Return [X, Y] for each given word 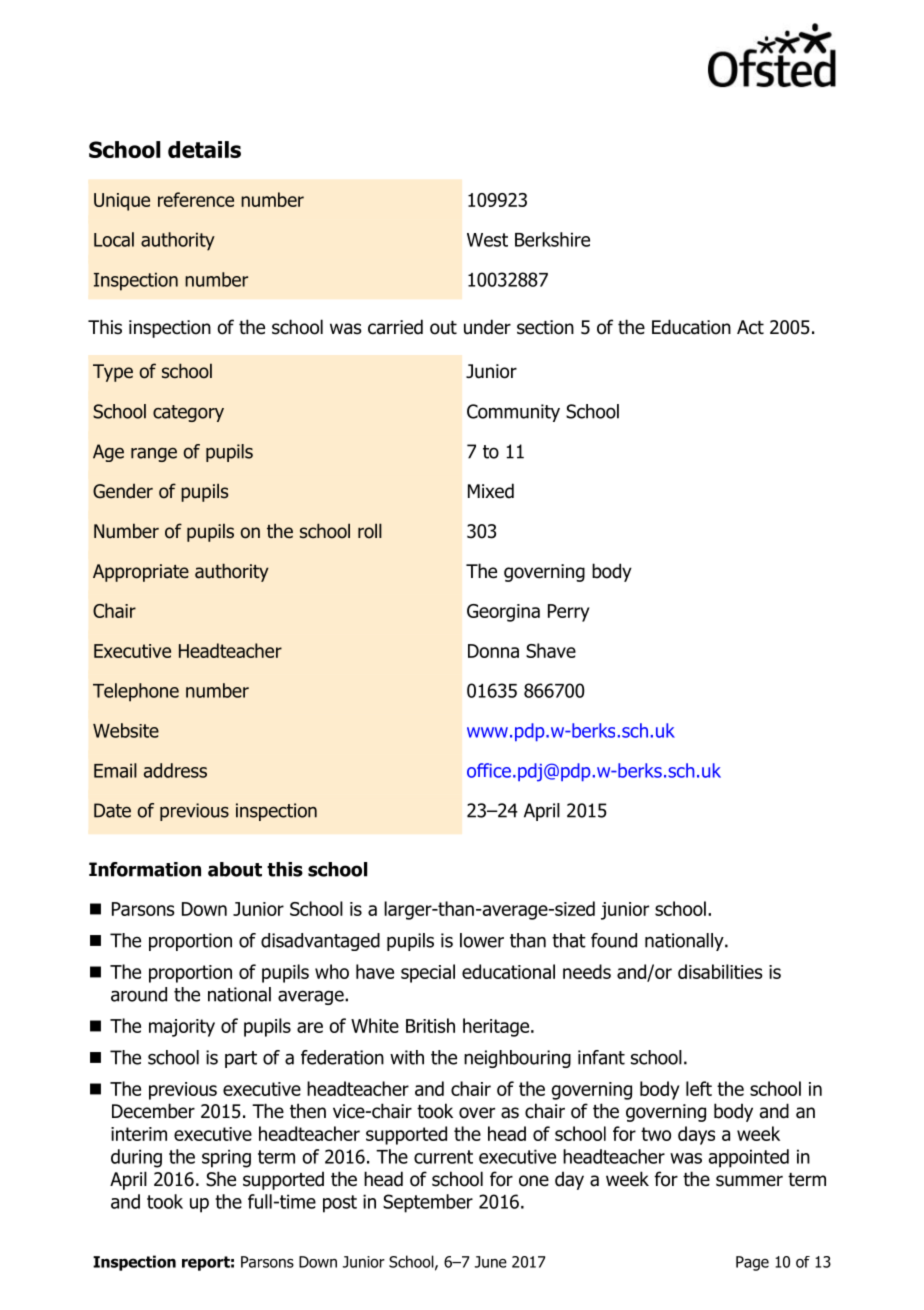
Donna [493, 651]
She [221, 1179]
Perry [569, 613]
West [487, 240]
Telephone [136, 692]
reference [196, 199]
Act [750, 327]
